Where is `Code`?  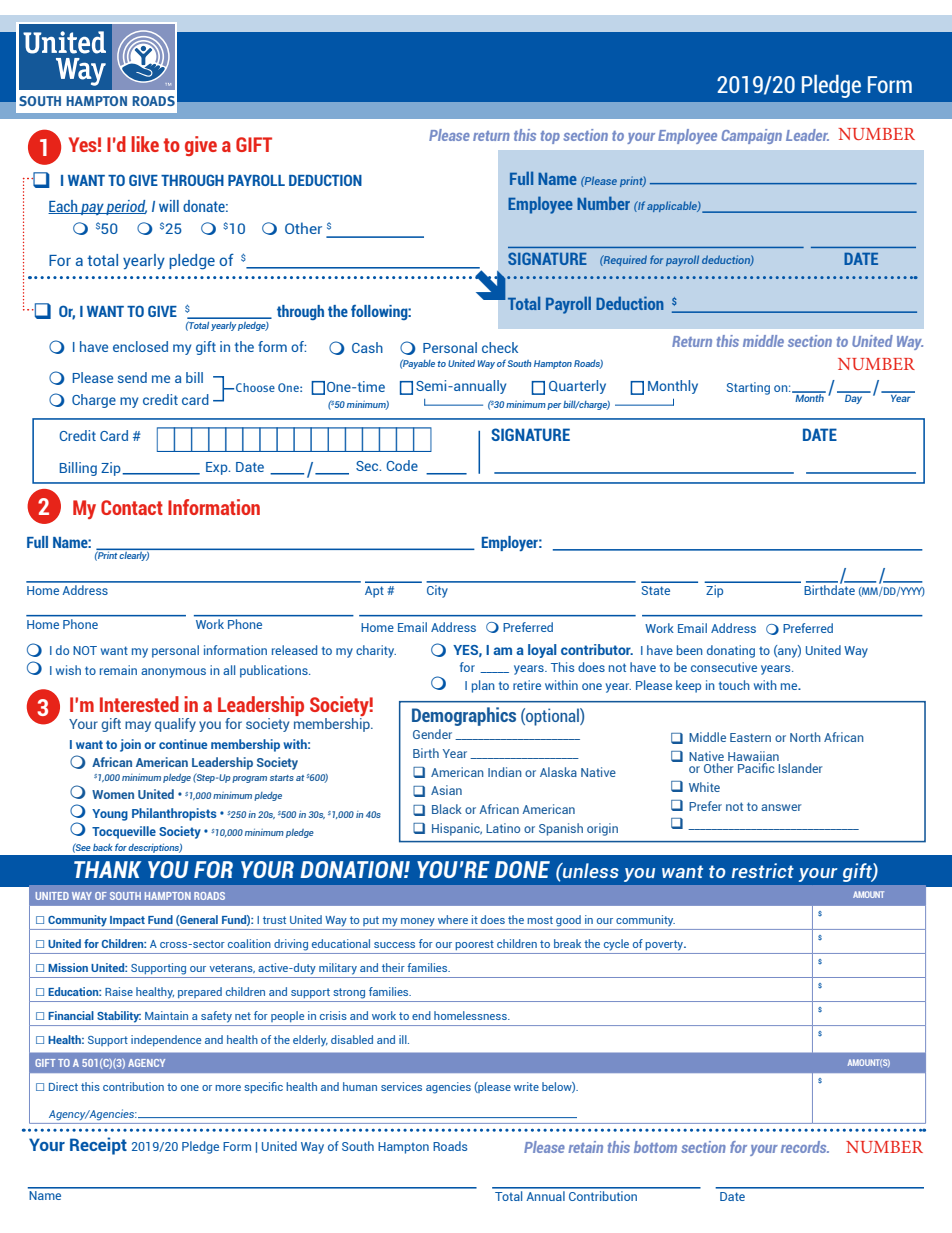
Code is located at coordinates (402, 465).
